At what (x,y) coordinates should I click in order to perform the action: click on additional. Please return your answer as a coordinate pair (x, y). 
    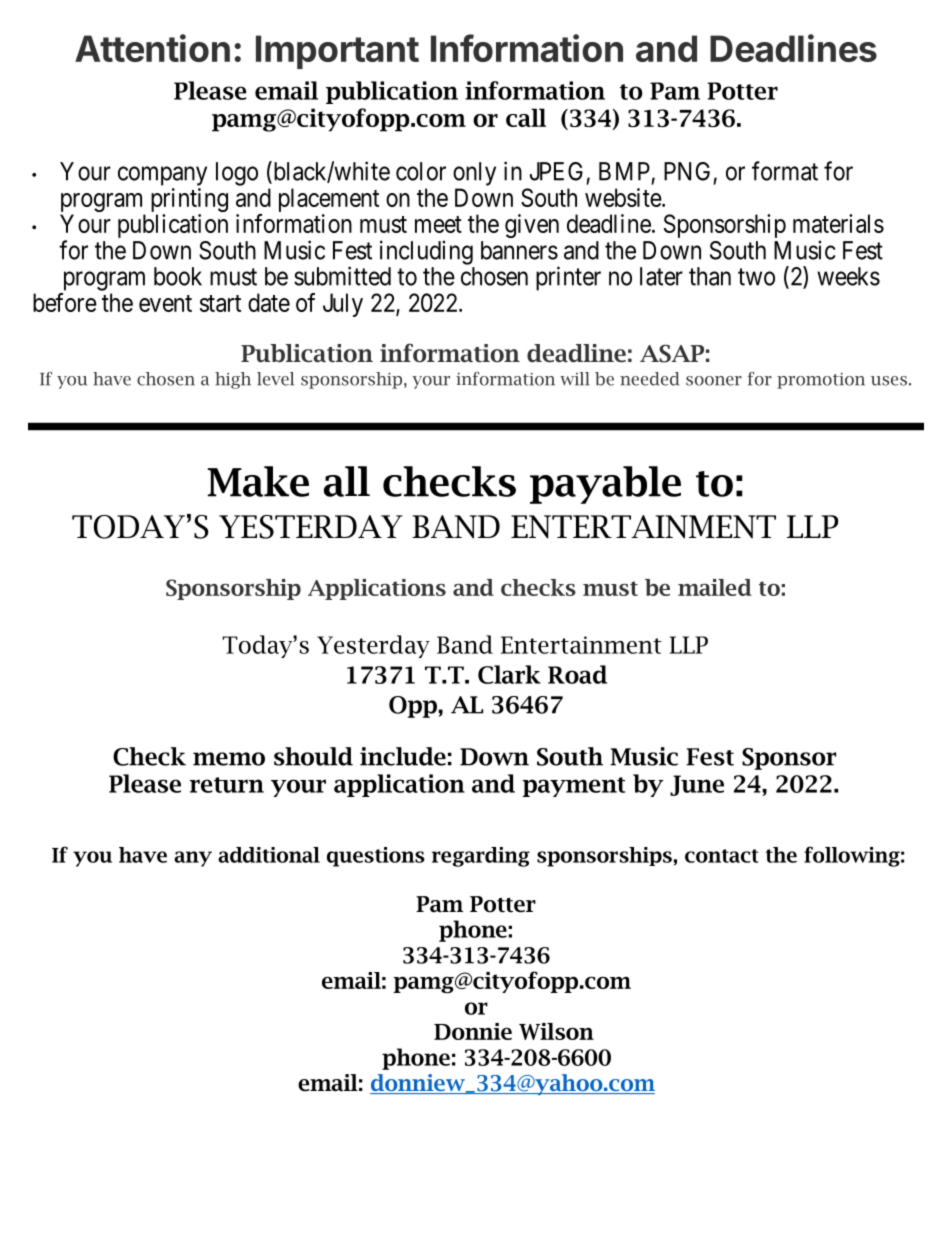
    Looking at the image, I should click on (269, 855).
